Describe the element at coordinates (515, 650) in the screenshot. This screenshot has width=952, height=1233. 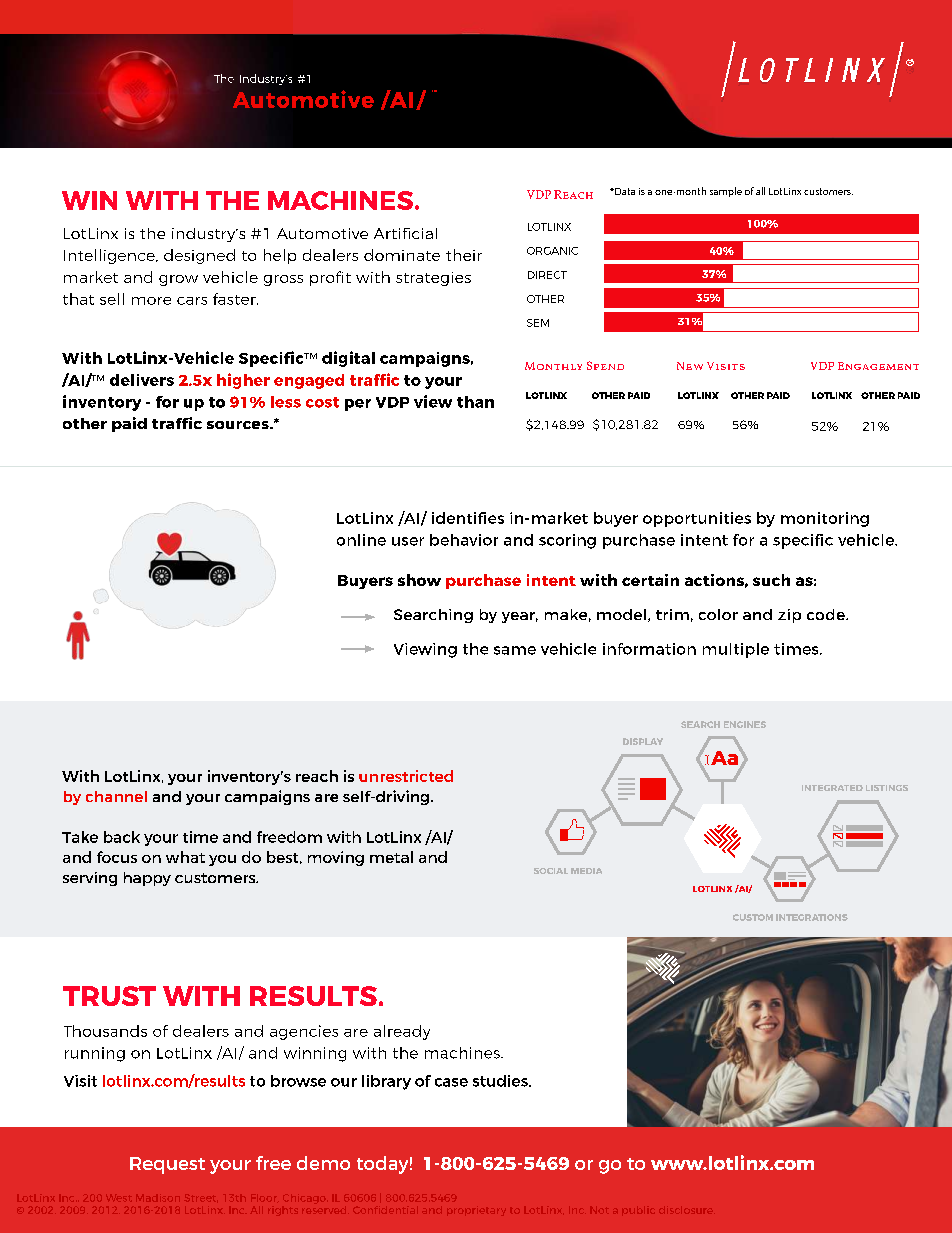
I see `same` at that location.
